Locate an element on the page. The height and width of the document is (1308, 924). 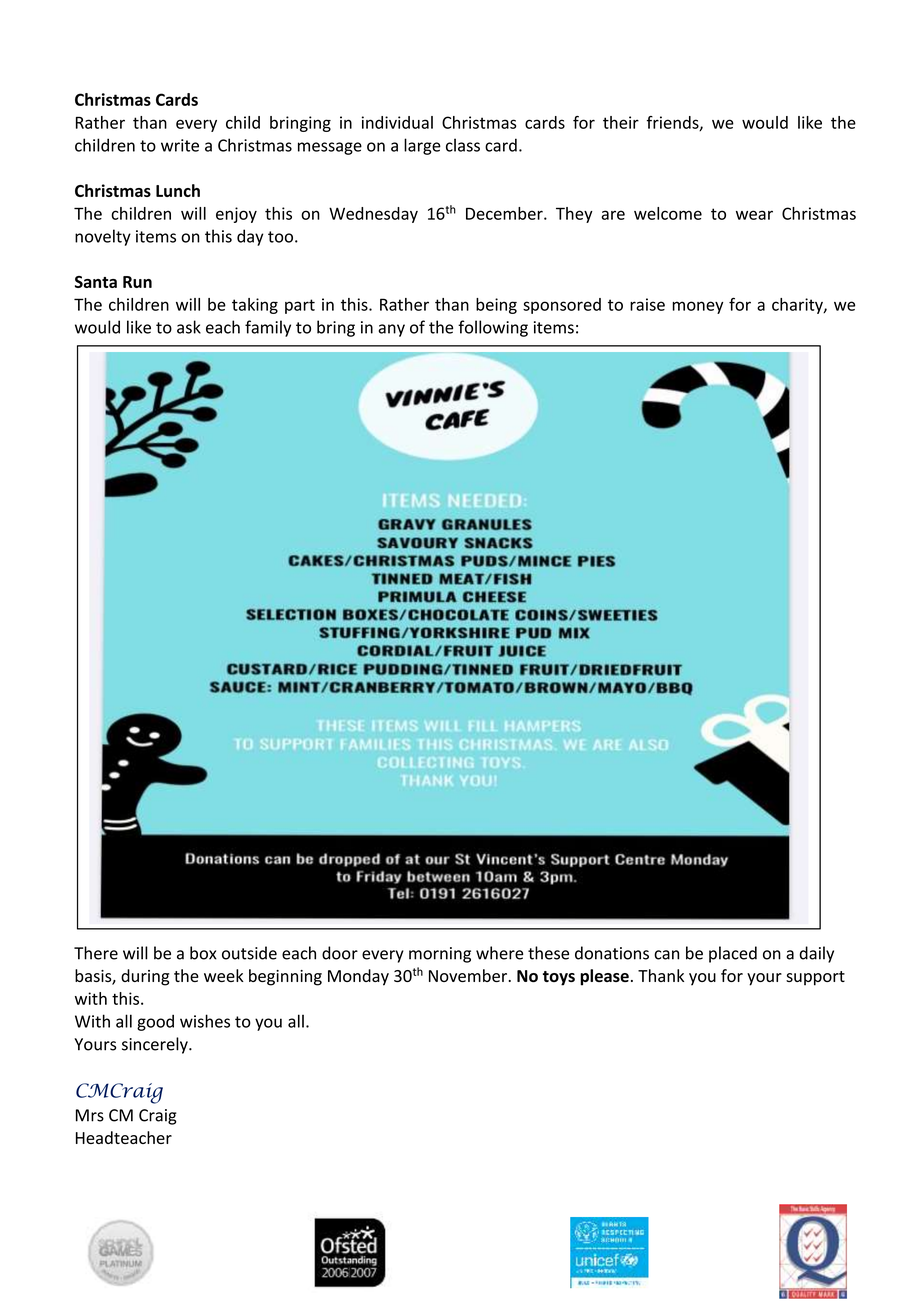
any is located at coordinates (391, 330).
